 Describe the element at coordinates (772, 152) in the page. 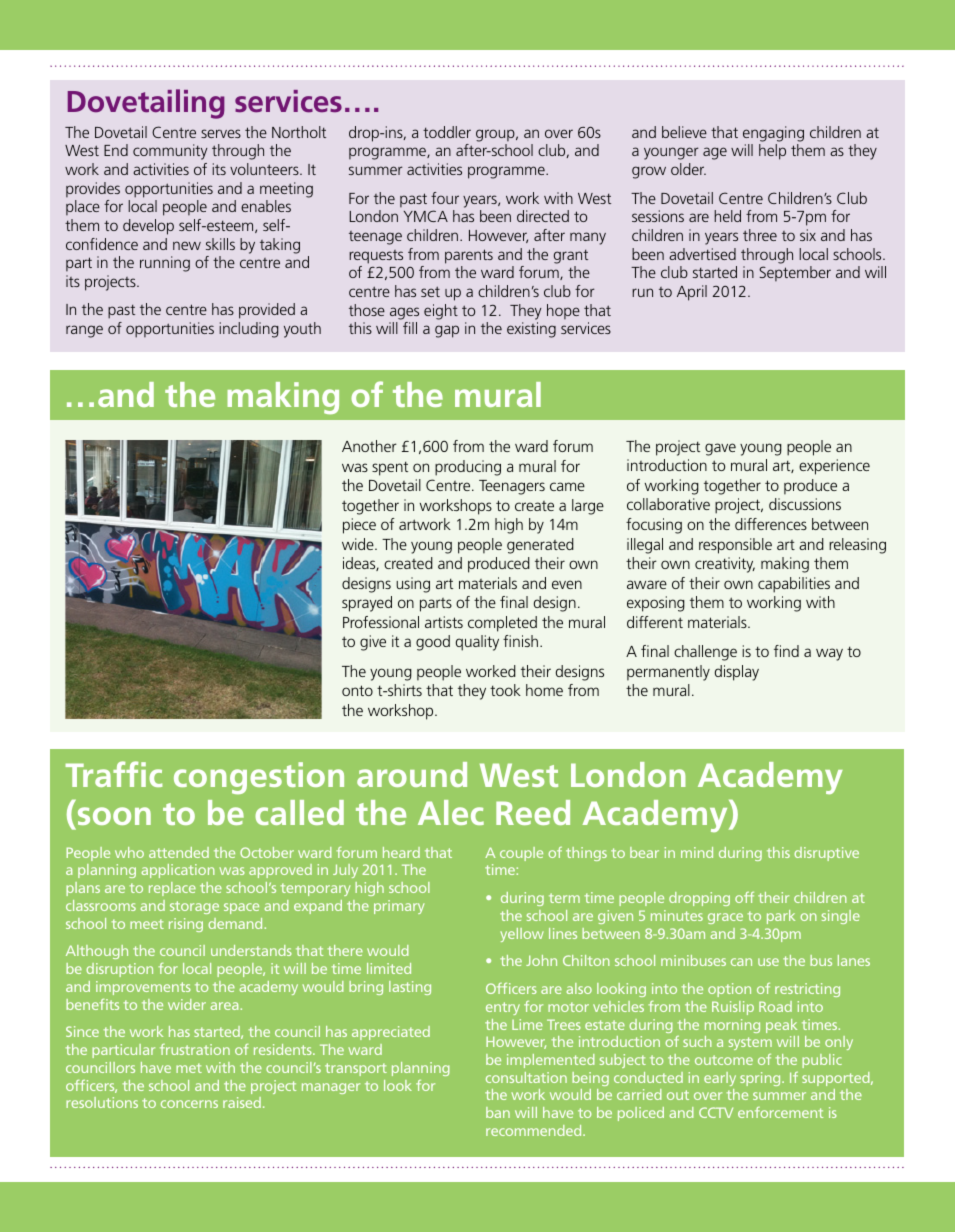

I see `help` at that location.
